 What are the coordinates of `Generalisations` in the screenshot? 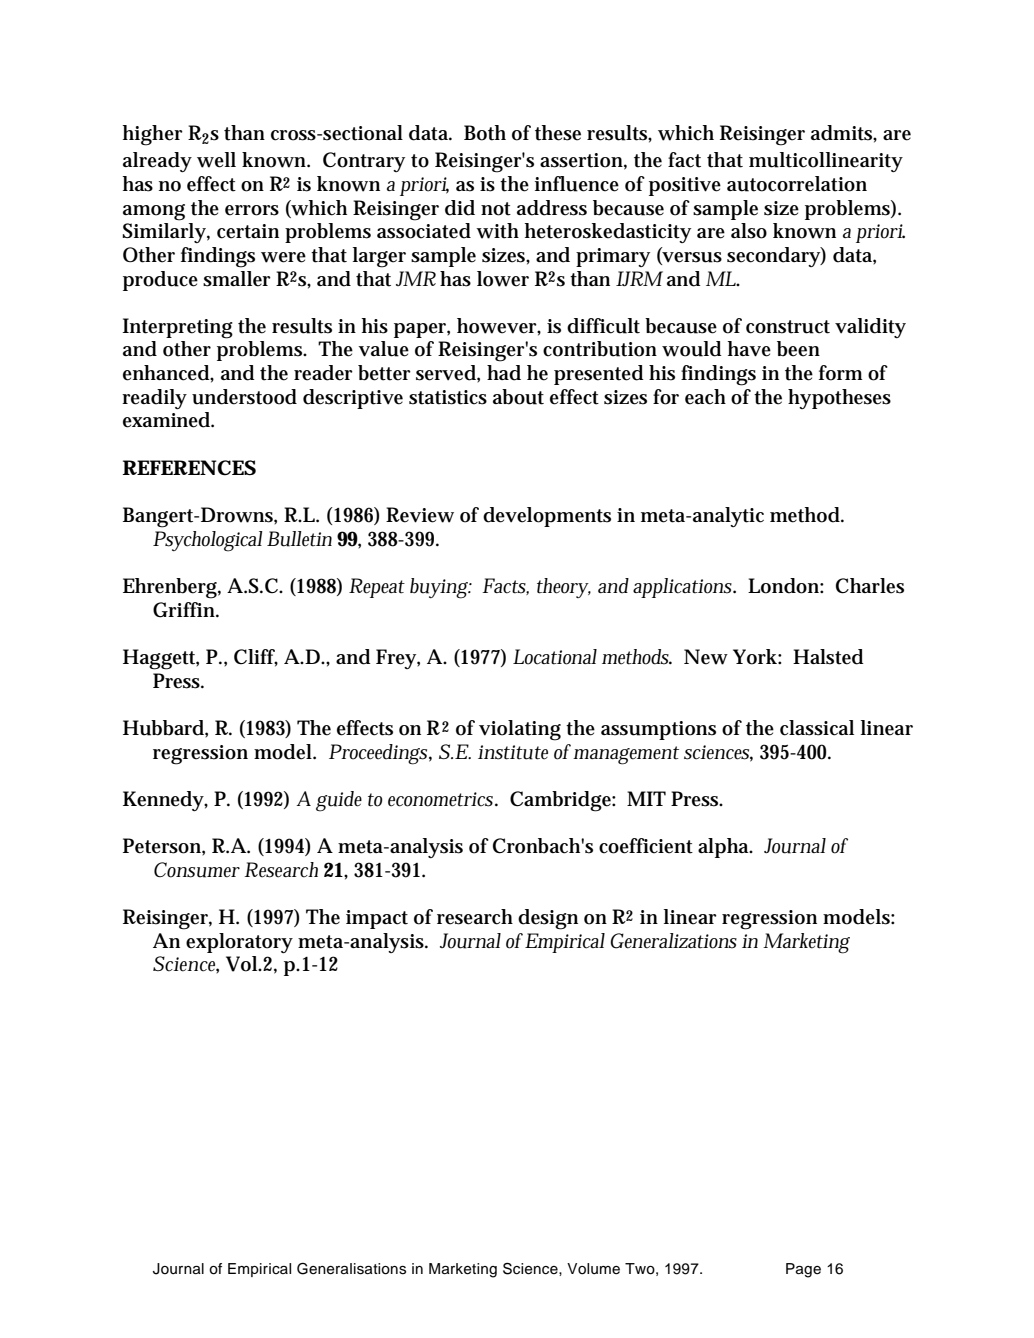 It's located at (351, 1269).
